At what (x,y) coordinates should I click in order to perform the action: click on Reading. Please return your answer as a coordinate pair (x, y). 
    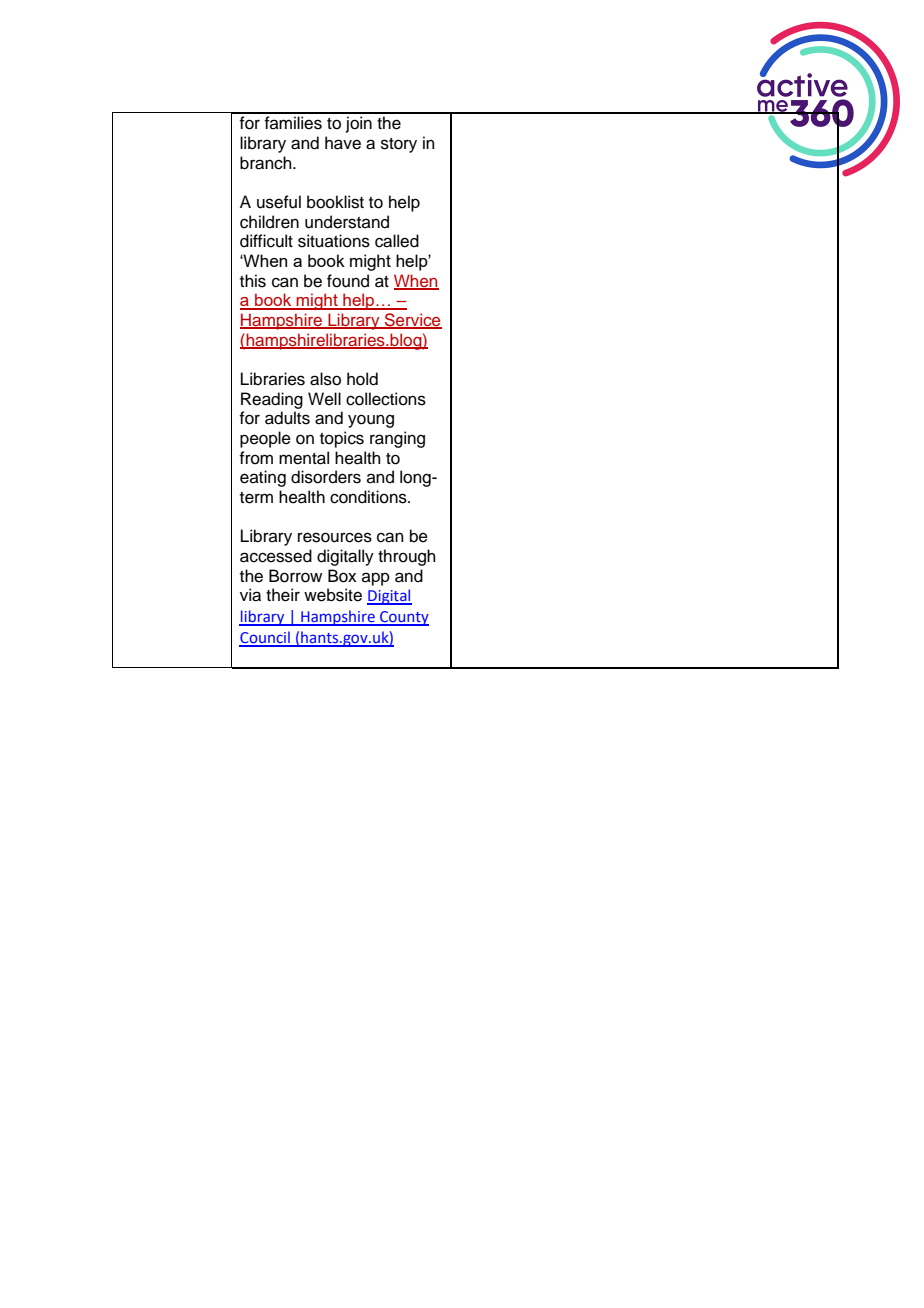
    Looking at the image, I should click on (272, 400).
